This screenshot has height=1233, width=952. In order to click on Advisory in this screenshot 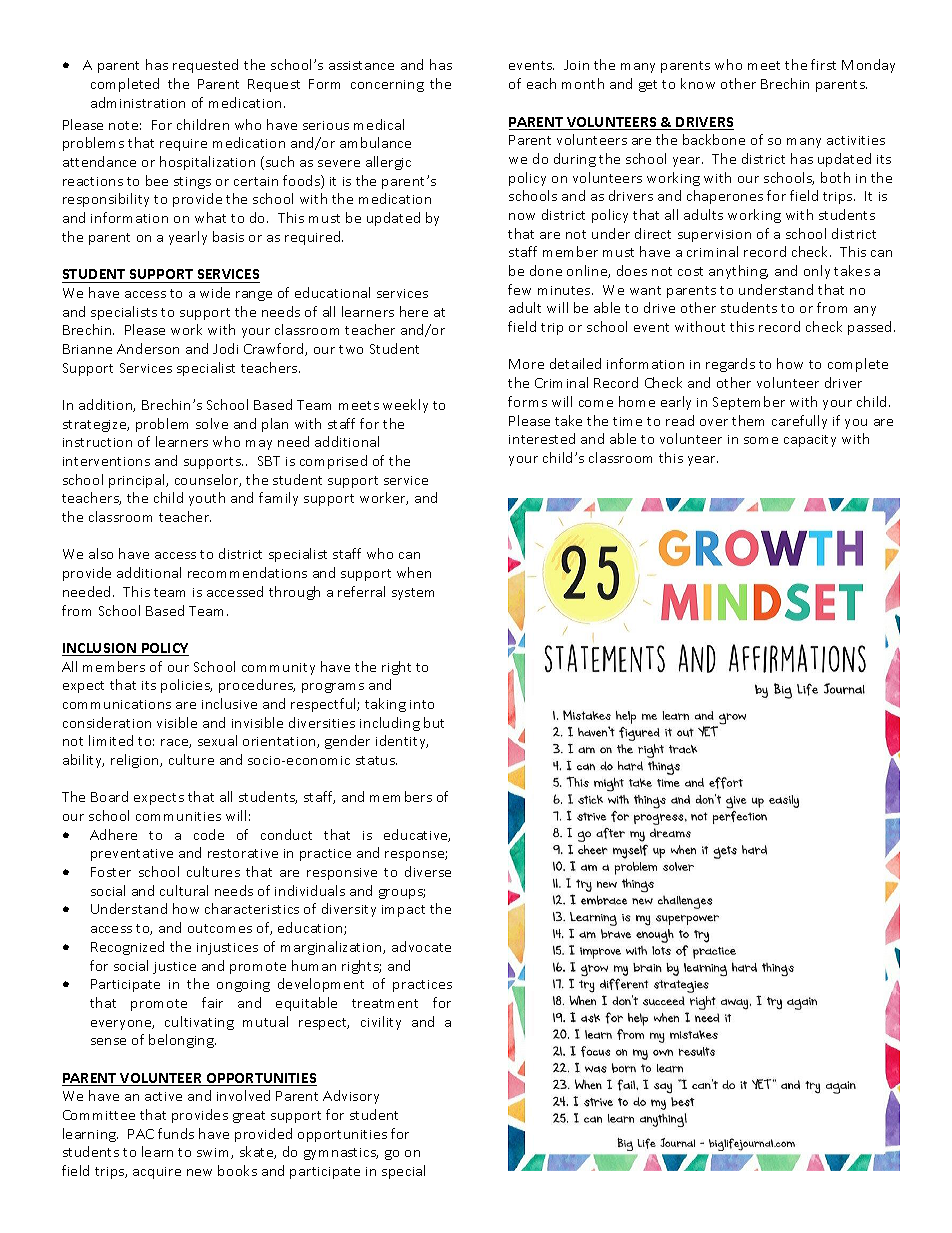, I will do `click(351, 1097)`.
